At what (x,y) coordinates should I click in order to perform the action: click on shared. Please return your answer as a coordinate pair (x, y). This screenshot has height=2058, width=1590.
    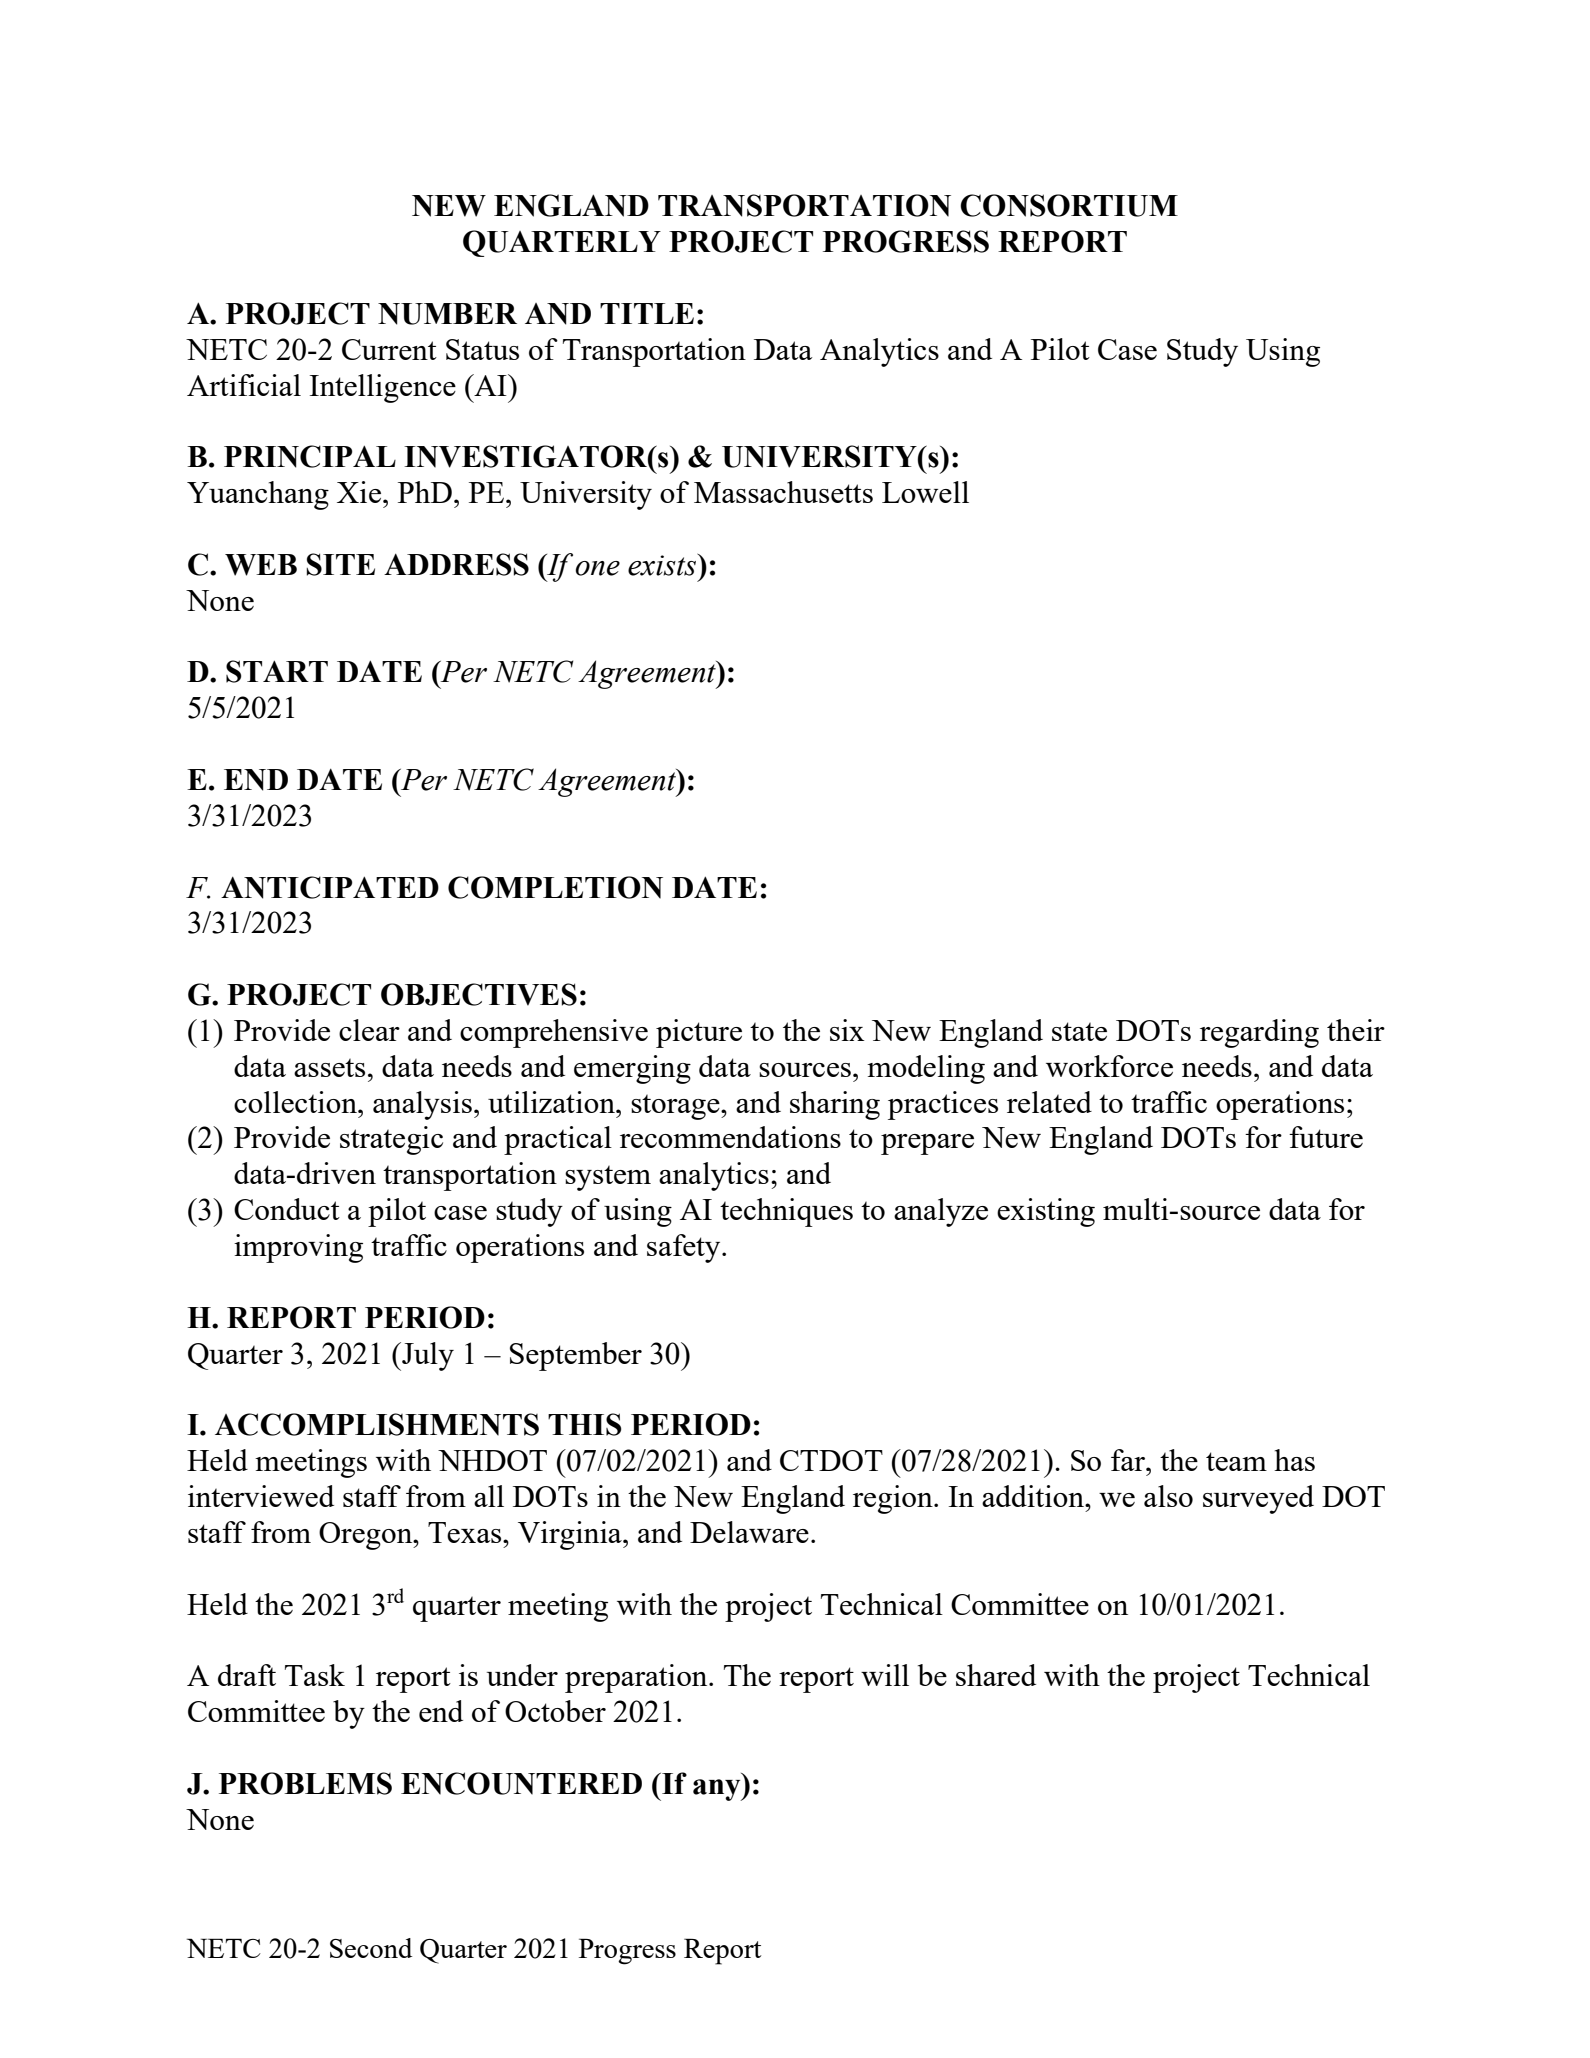
    Looking at the image, I should click on (996, 1675).
